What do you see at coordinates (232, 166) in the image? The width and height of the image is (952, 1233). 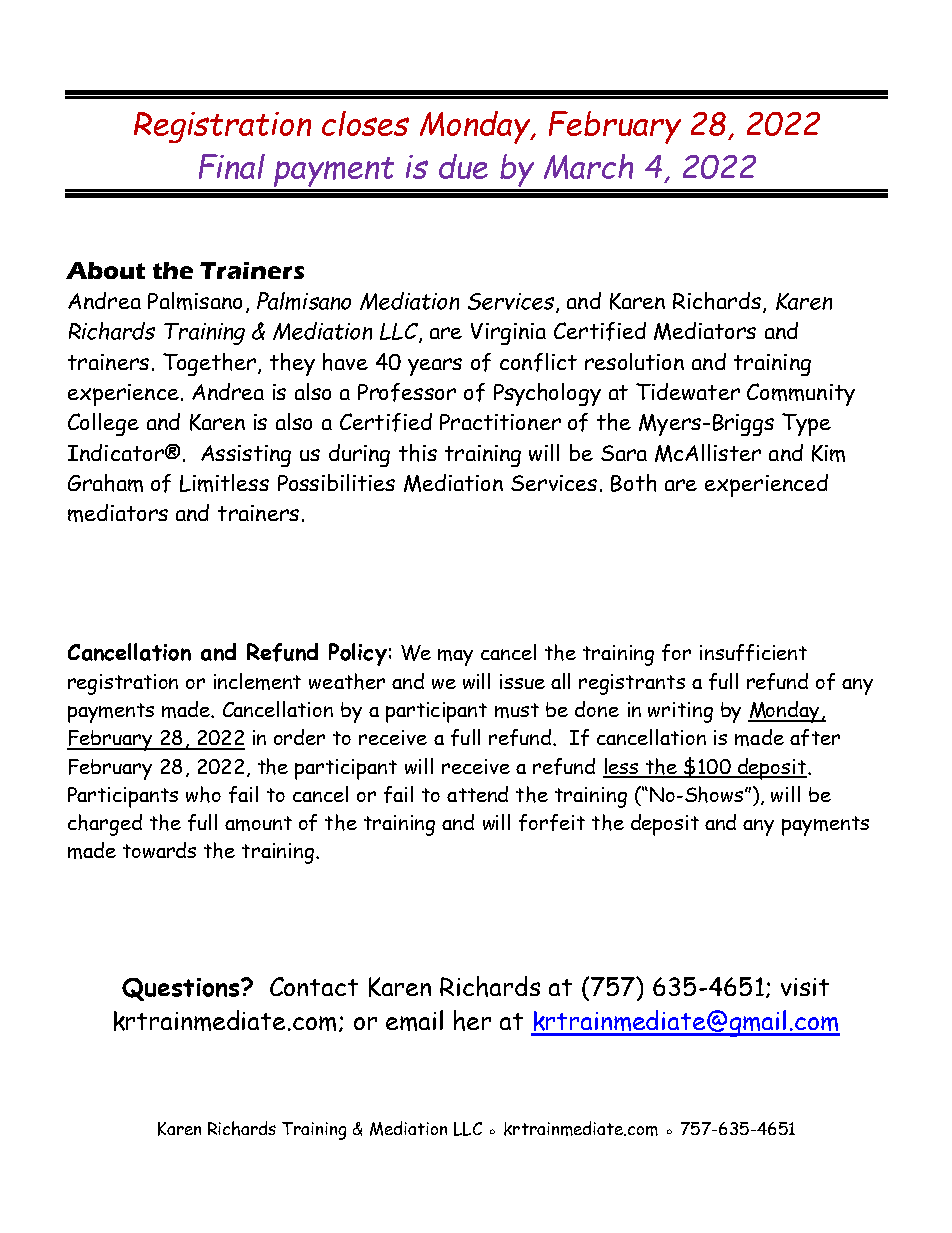 I see `Final` at bounding box center [232, 166].
